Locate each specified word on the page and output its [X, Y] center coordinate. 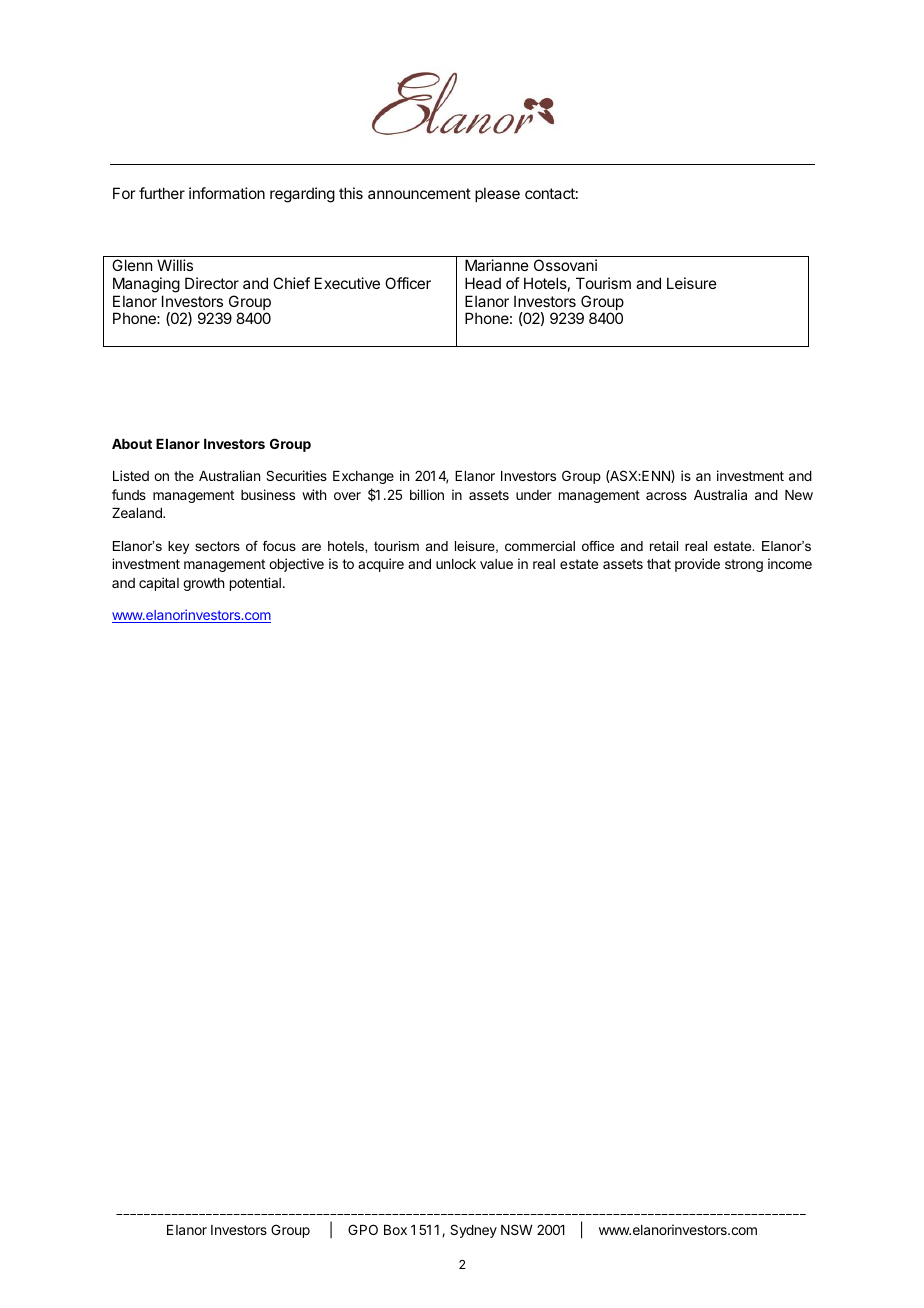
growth [203, 584]
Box [395, 1230]
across [666, 496]
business [268, 494]
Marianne [497, 265]
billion [427, 494]
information [227, 193]
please [497, 194]
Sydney [473, 1231]
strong [744, 565]
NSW [517, 1229]
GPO [363, 1229]
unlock [456, 564]
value [496, 564]
